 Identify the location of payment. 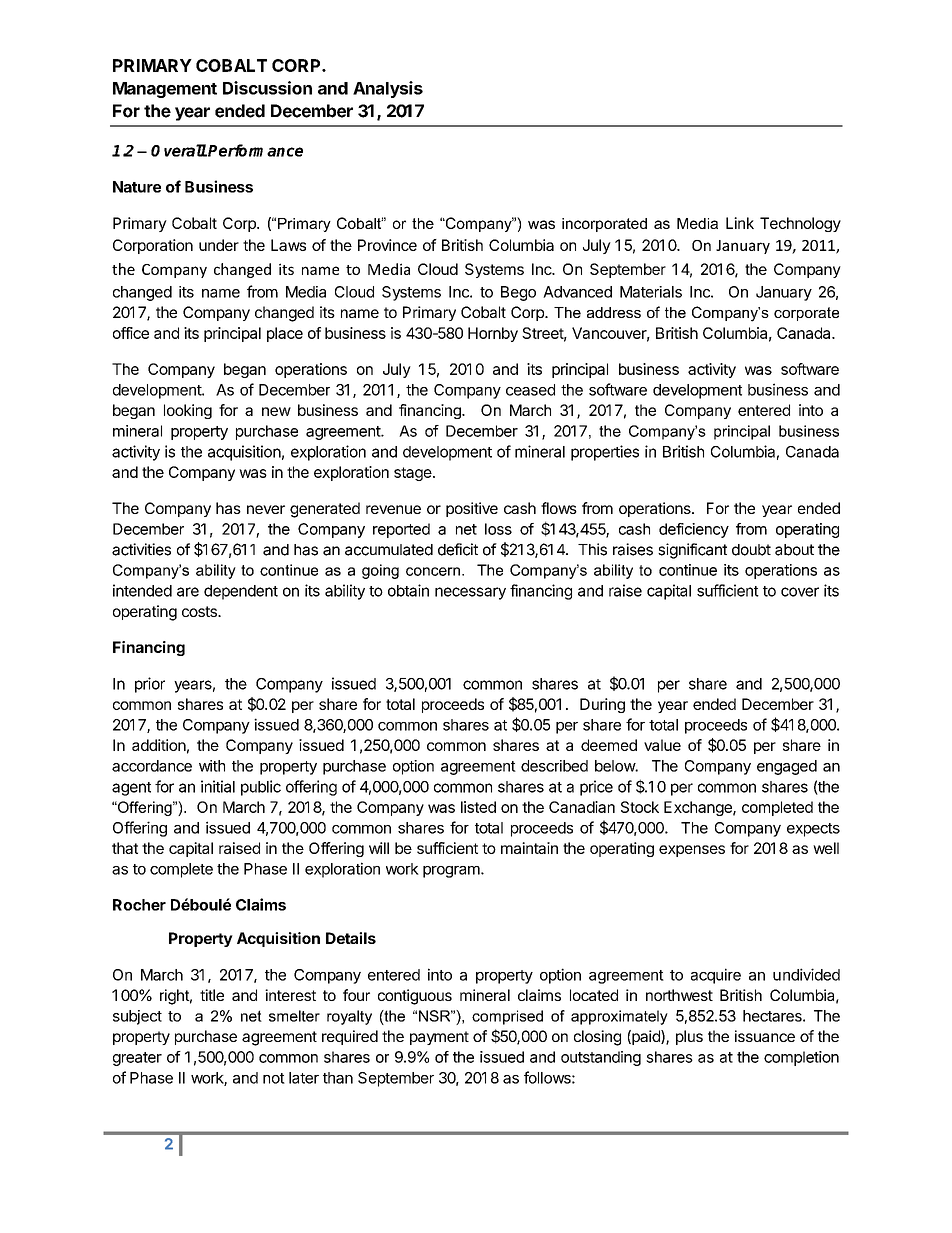
(439, 1038).
